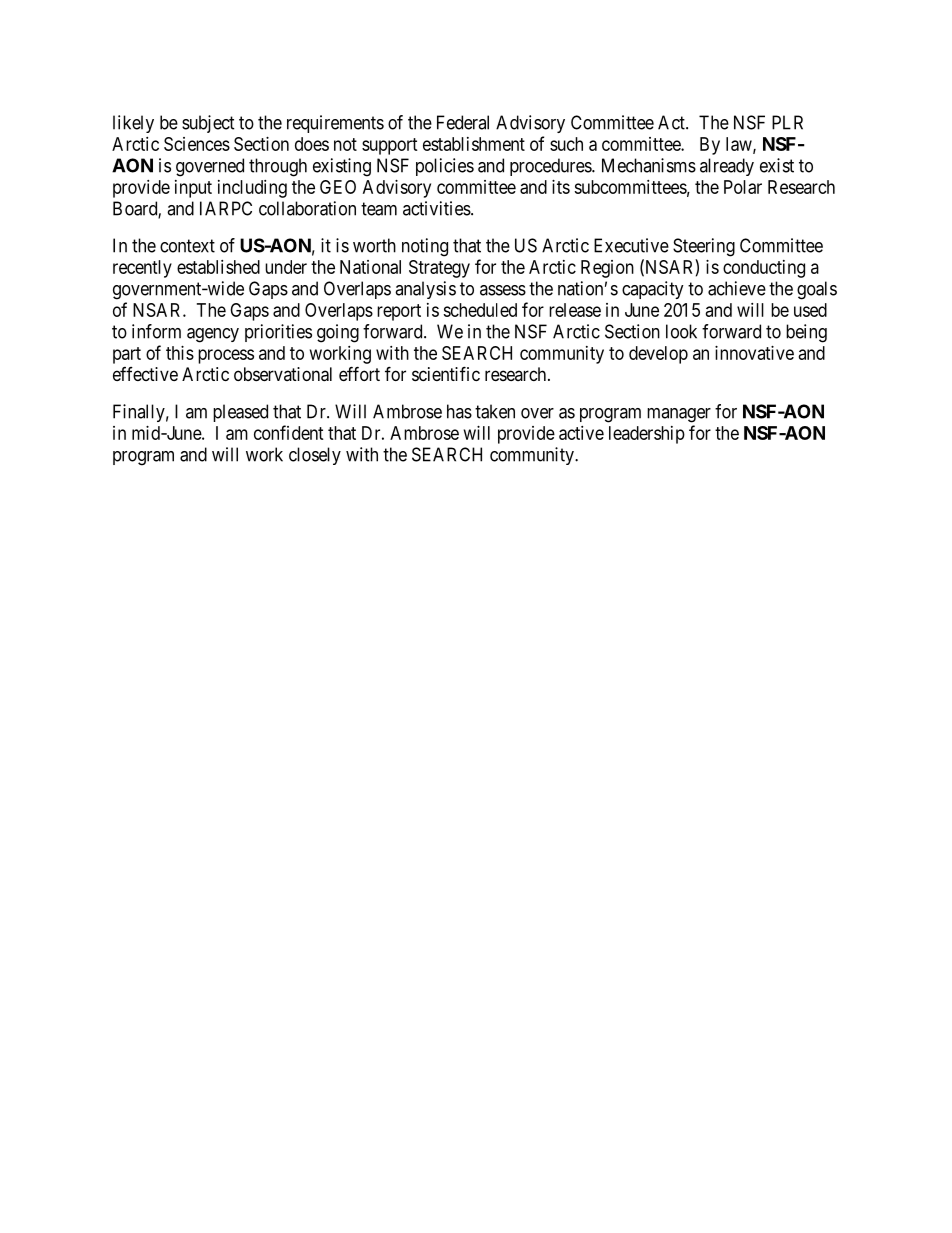 The image size is (952, 1233). I want to click on PLR, so click(787, 122).
